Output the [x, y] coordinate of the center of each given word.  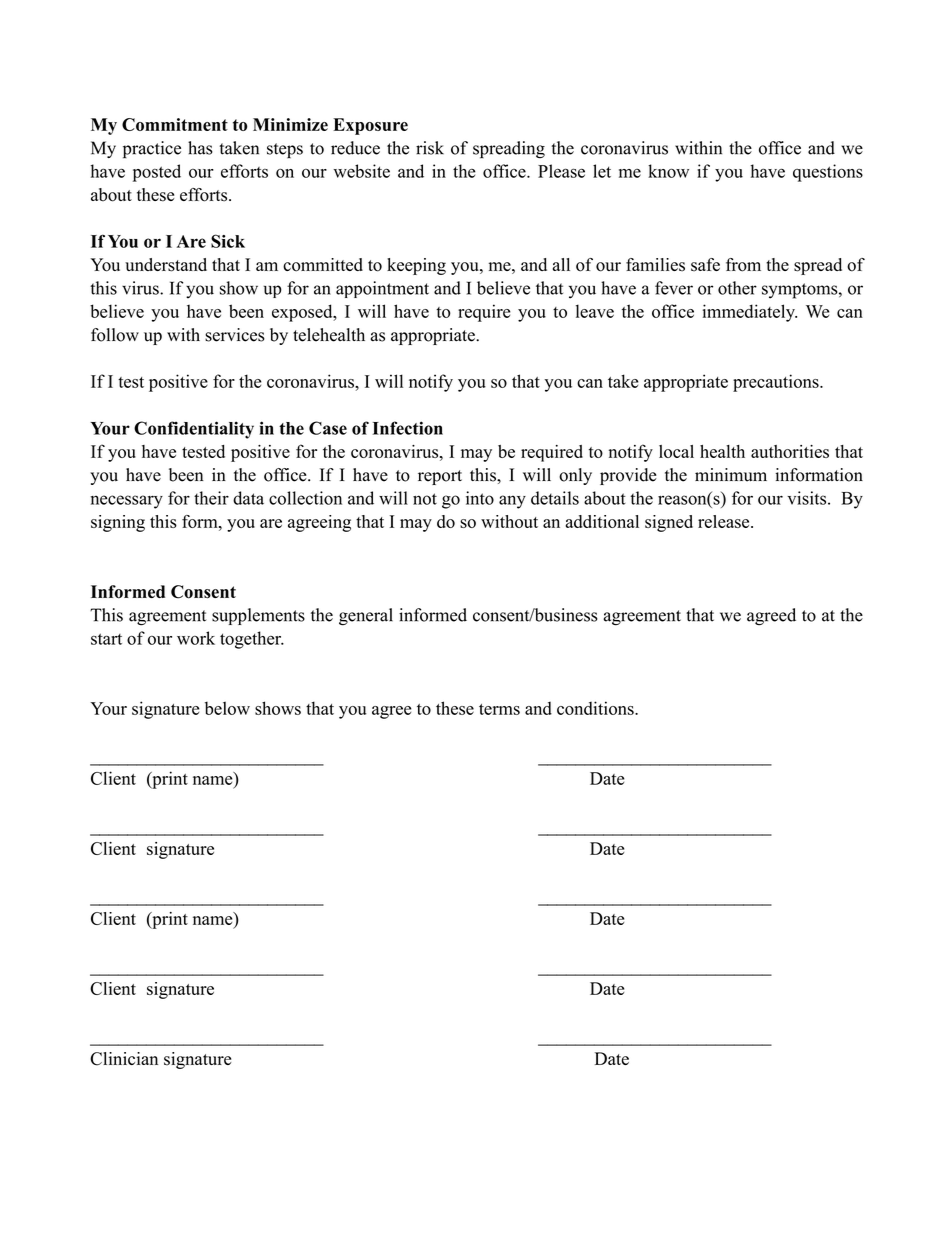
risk [430, 148]
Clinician [124, 1059]
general [366, 617]
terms [499, 709]
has [200, 148]
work [196, 638]
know [668, 171]
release [725, 521]
